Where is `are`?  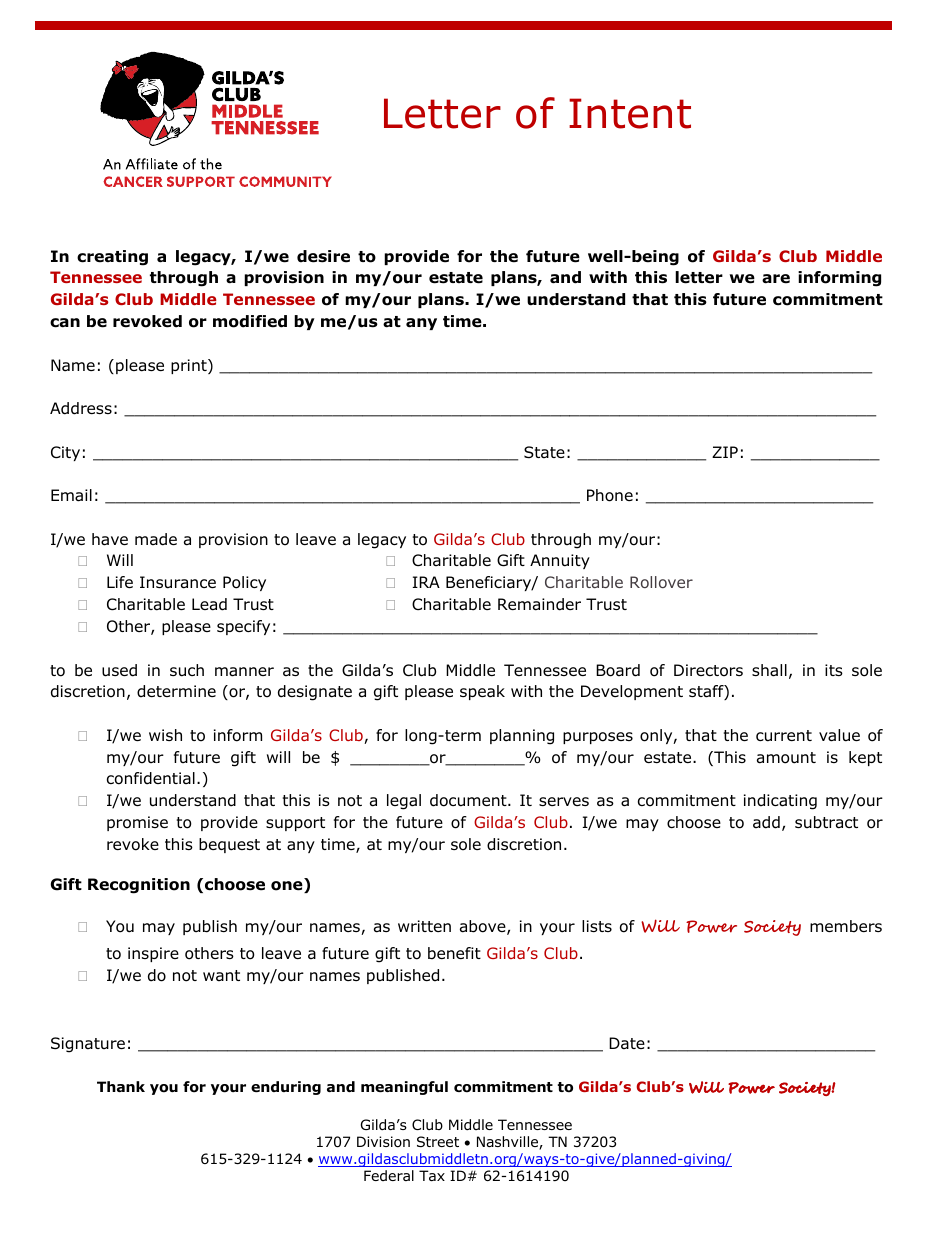 are is located at coordinates (776, 279).
